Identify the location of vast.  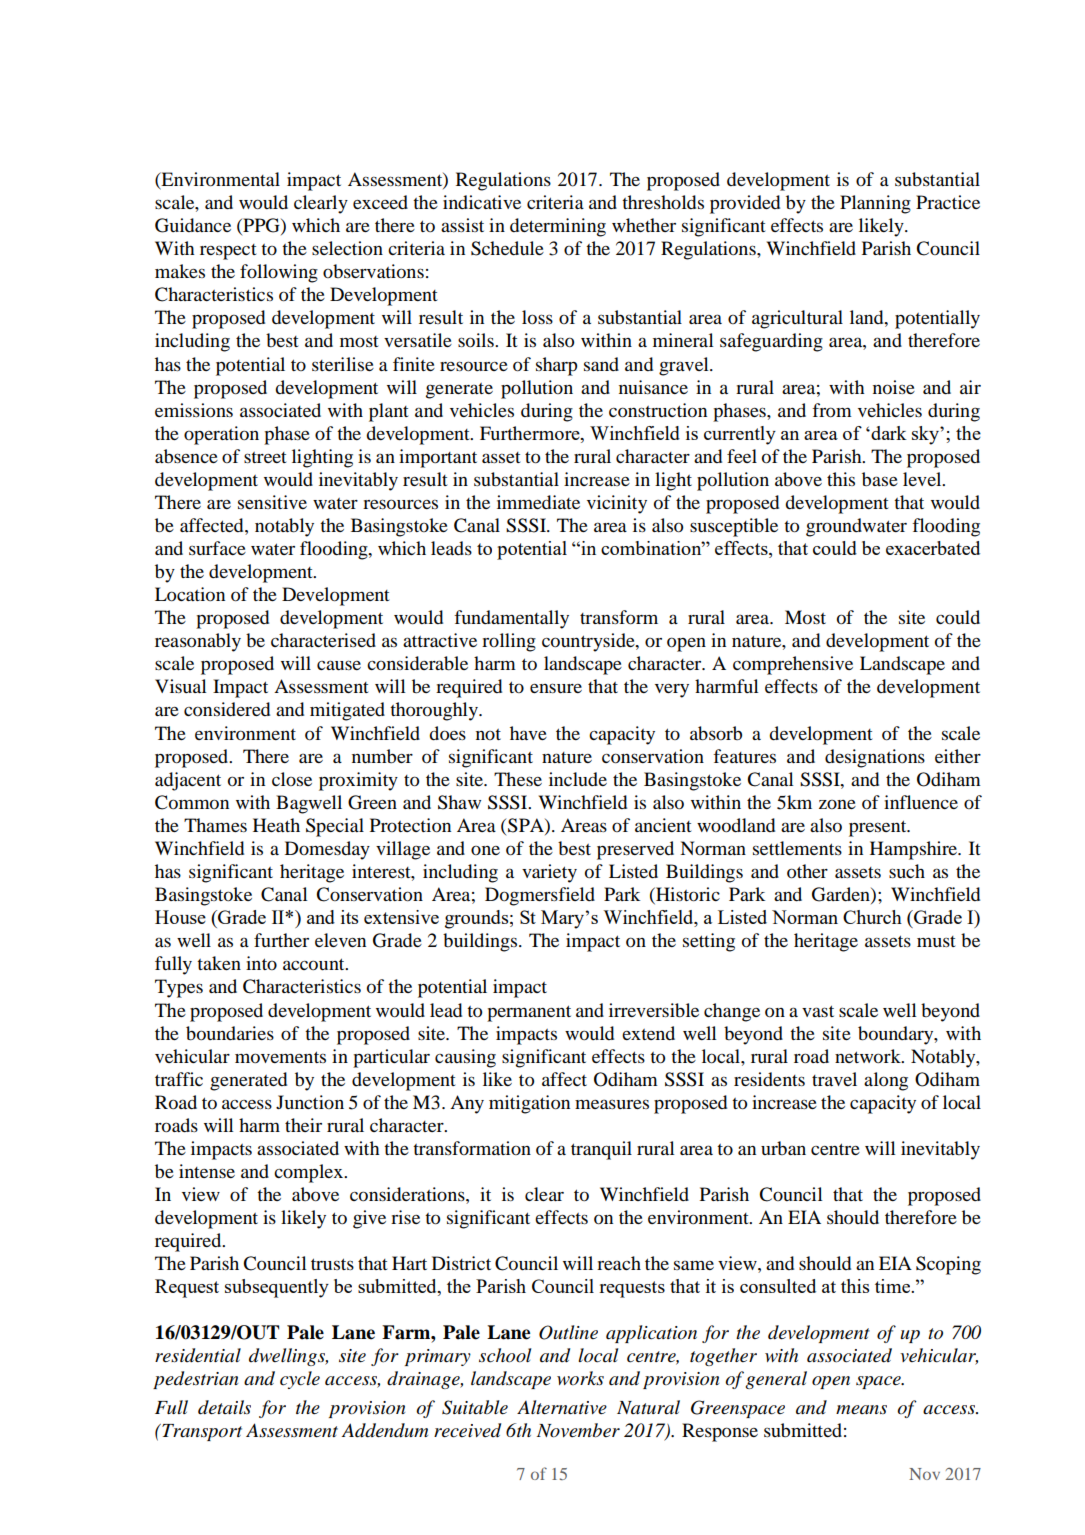
(818, 1011).
